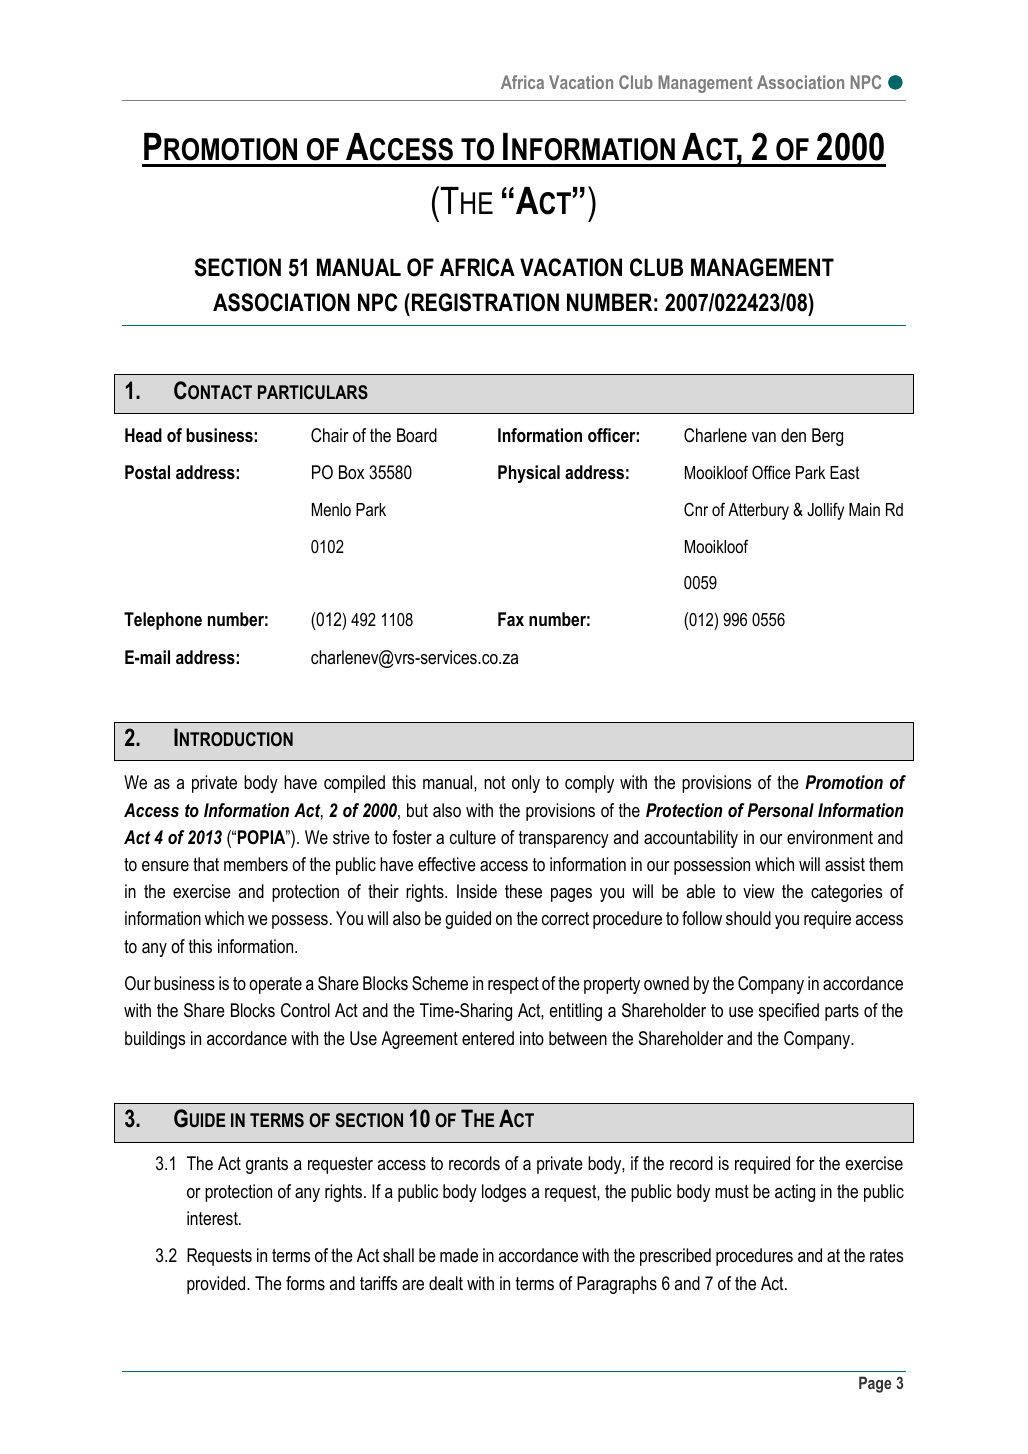  I want to click on den, so click(793, 435).
